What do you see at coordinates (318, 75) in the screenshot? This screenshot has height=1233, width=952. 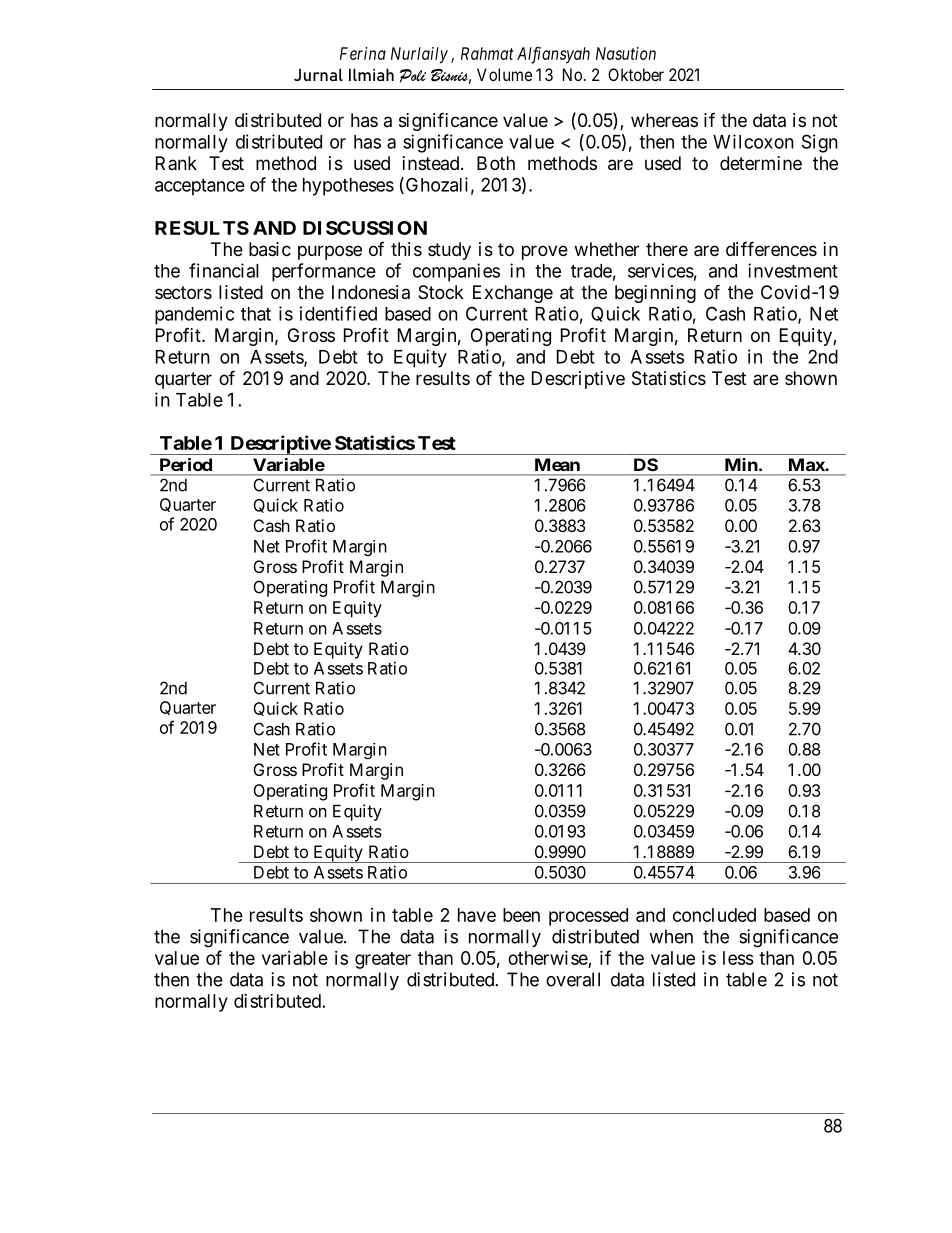 I see `Jurnal` at bounding box center [318, 75].
